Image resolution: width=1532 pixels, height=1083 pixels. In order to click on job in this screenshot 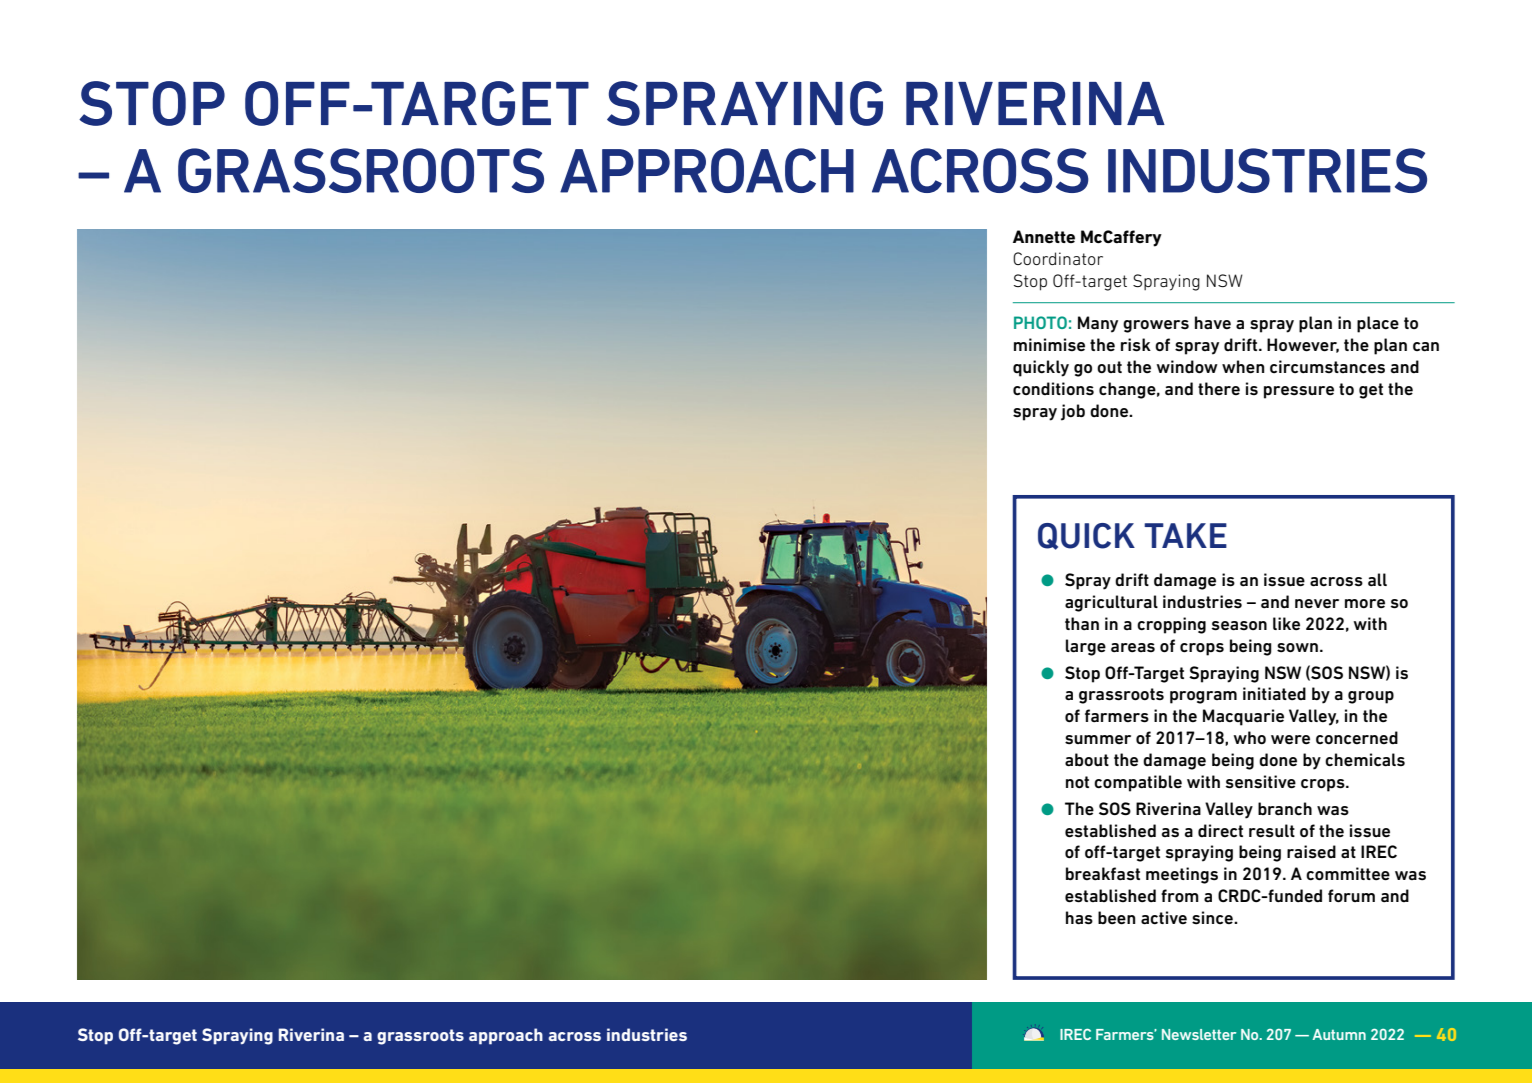, I will do `click(1073, 412)`.
